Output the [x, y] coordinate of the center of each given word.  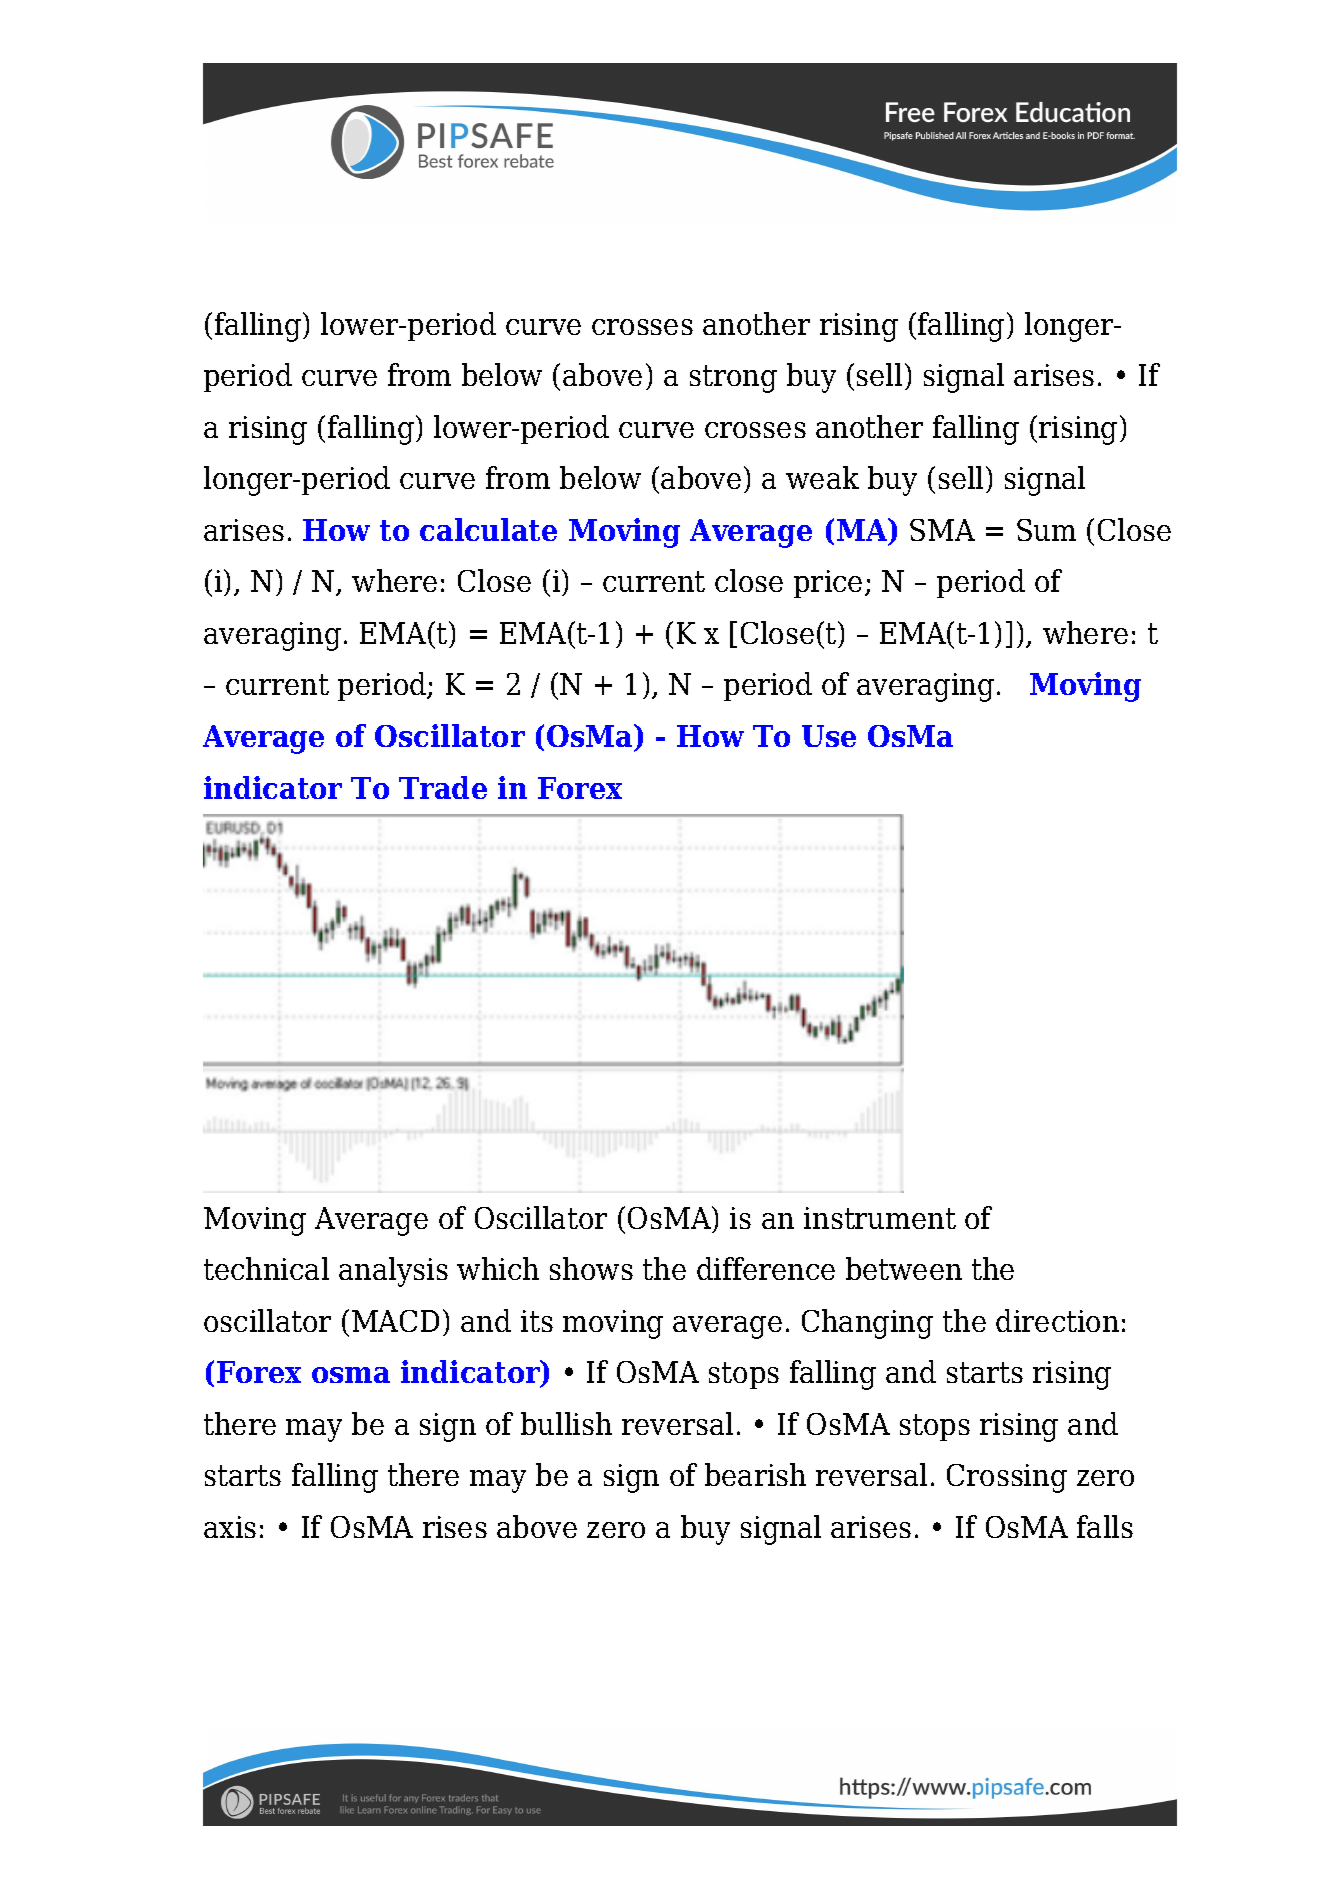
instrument [880, 1218]
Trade [443, 787]
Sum [1046, 530]
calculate [488, 529]
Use [829, 736]
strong [733, 379]
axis [230, 1527]
